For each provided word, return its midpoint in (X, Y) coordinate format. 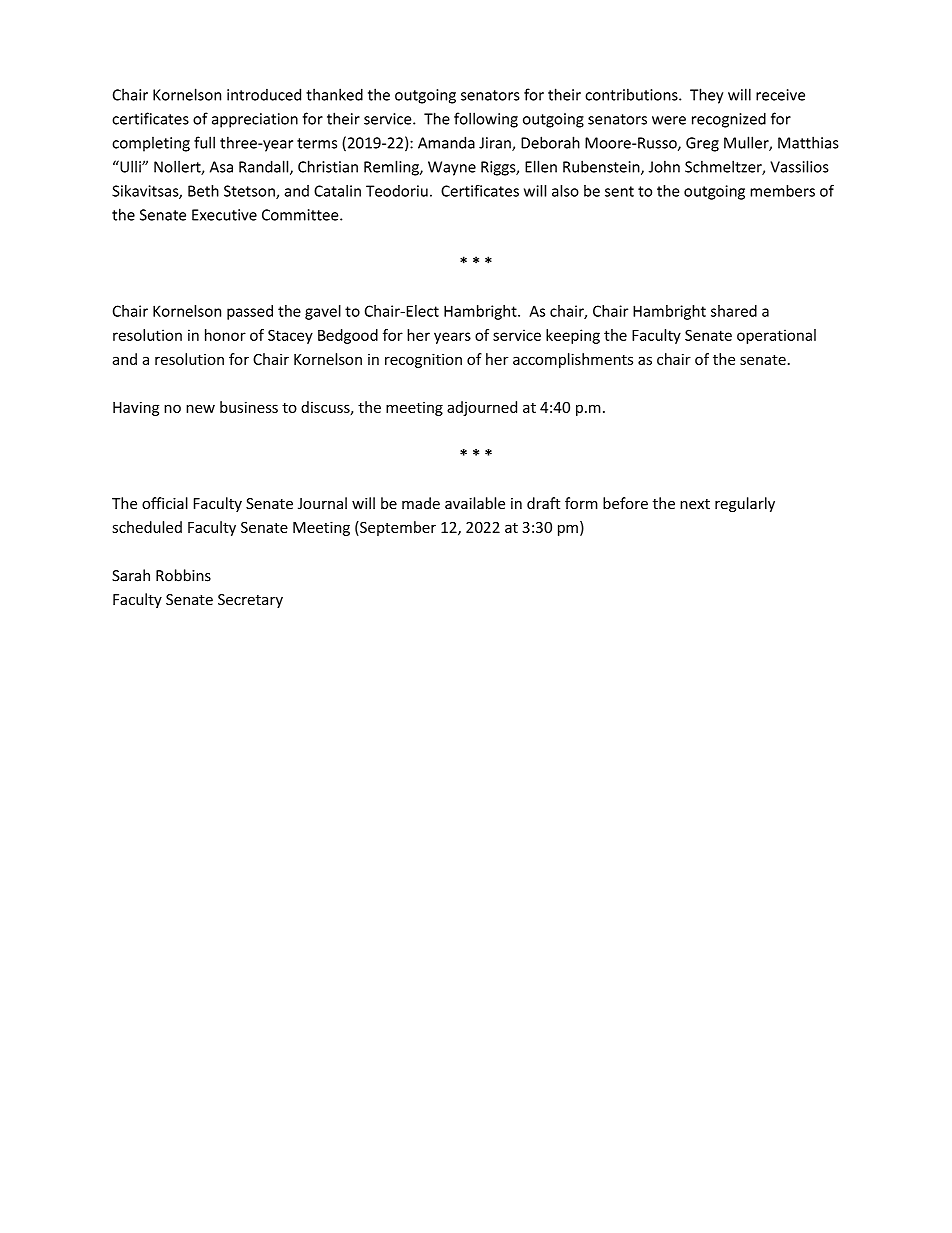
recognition (423, 360)
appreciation (255, 120)
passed (250, 312)
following (486, 120)
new (200, 408)
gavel (323, 312)
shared (734, 311)
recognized (729, 120)
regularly (745, 504)
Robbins (183, 575)
